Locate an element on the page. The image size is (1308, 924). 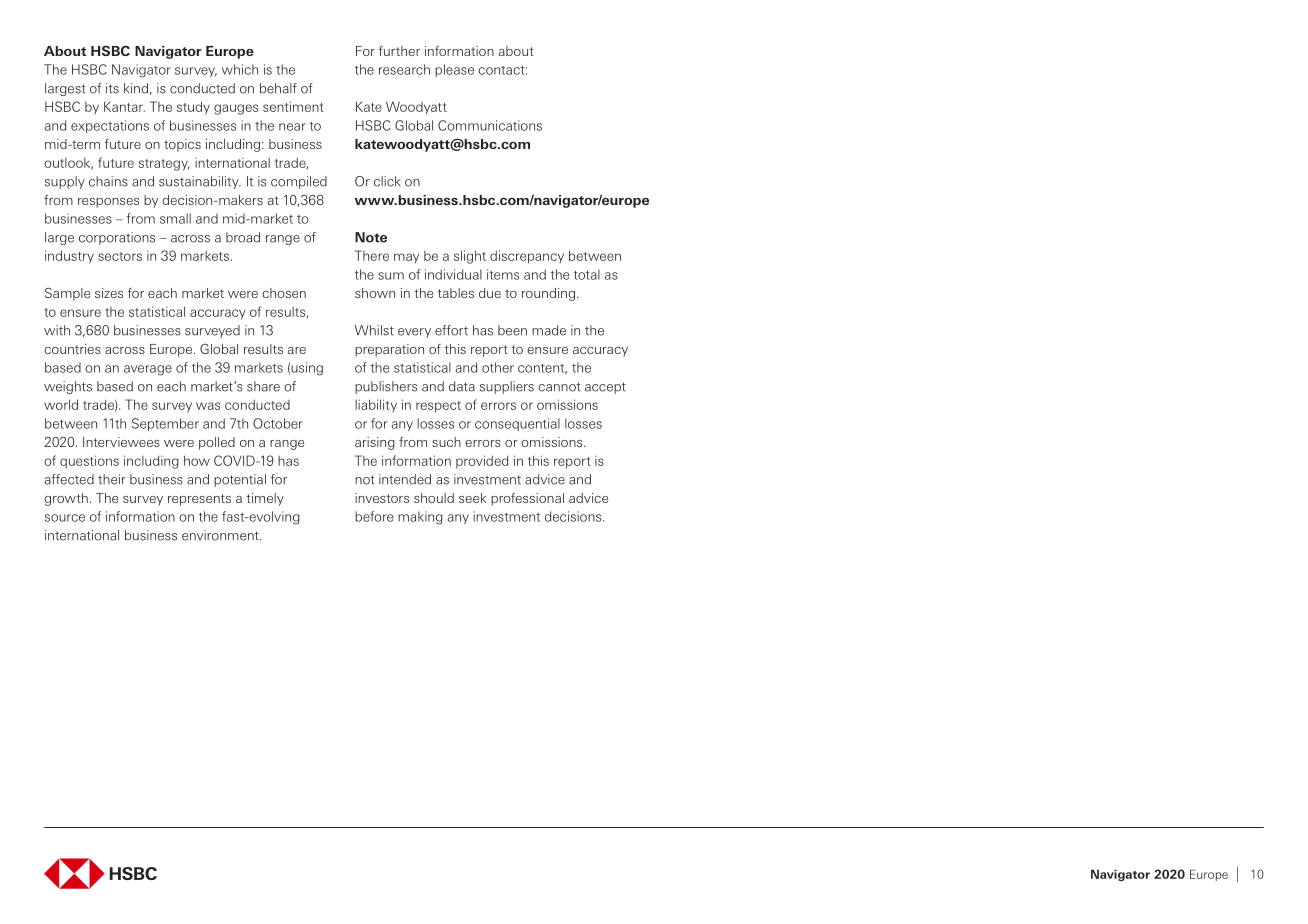
research is located at coordinates (404, 69).
